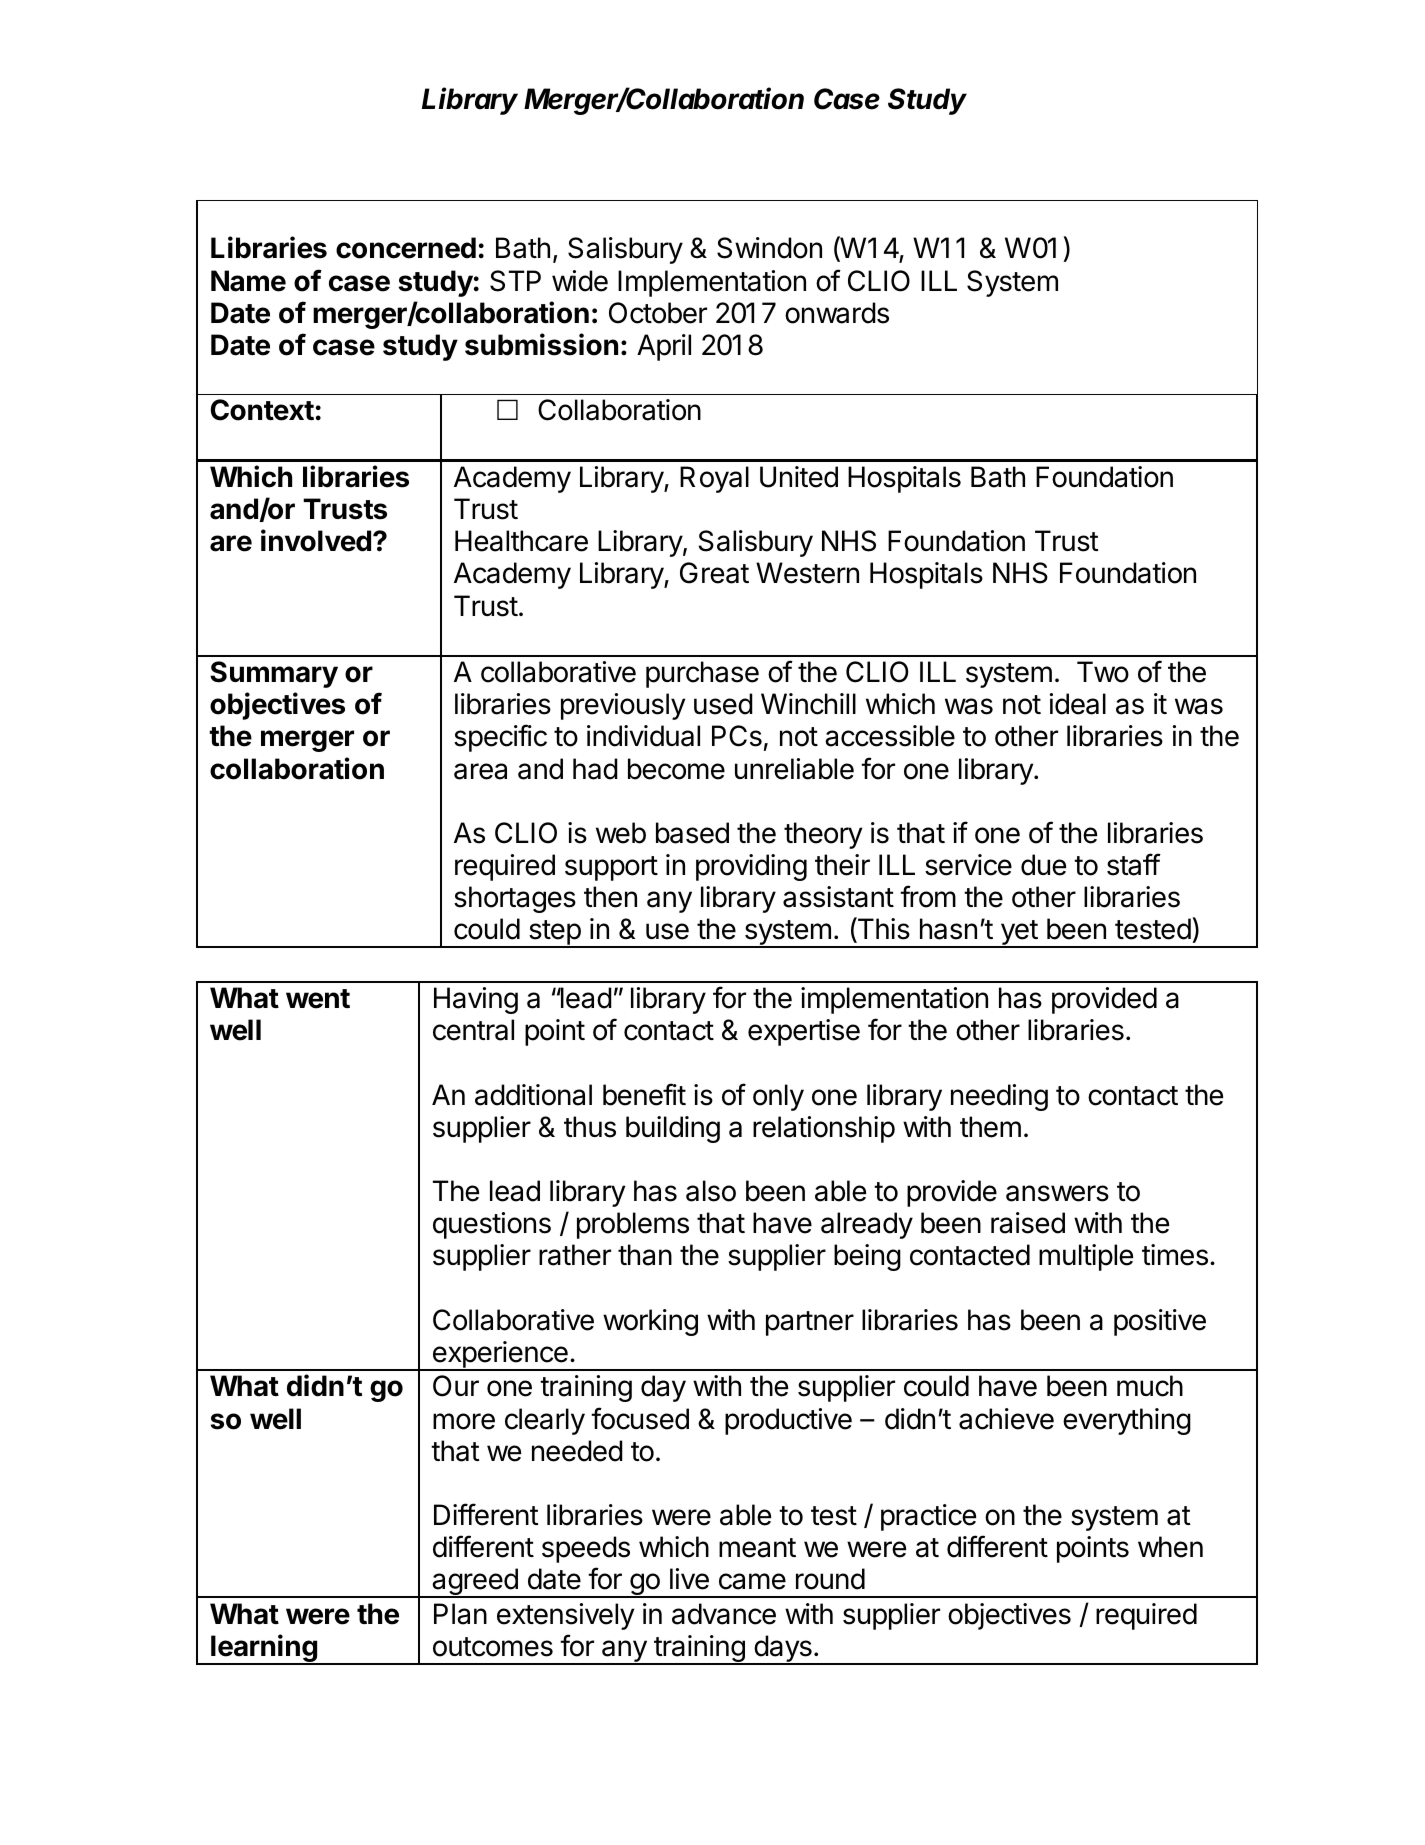  I want to click on Plan, so click(460, 1614).
